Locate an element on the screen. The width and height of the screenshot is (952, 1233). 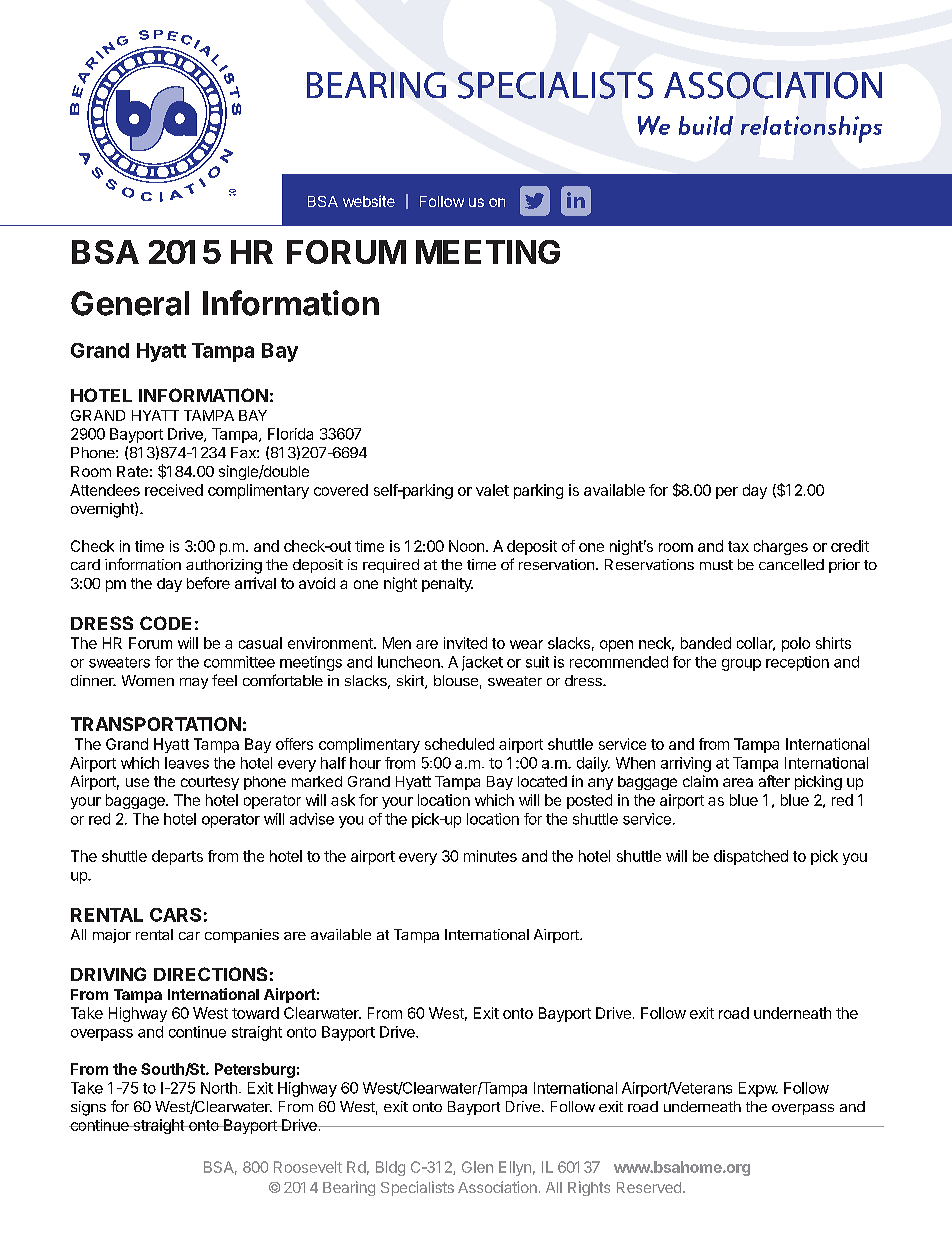
Glen is located at coordinates (477, 1167).
